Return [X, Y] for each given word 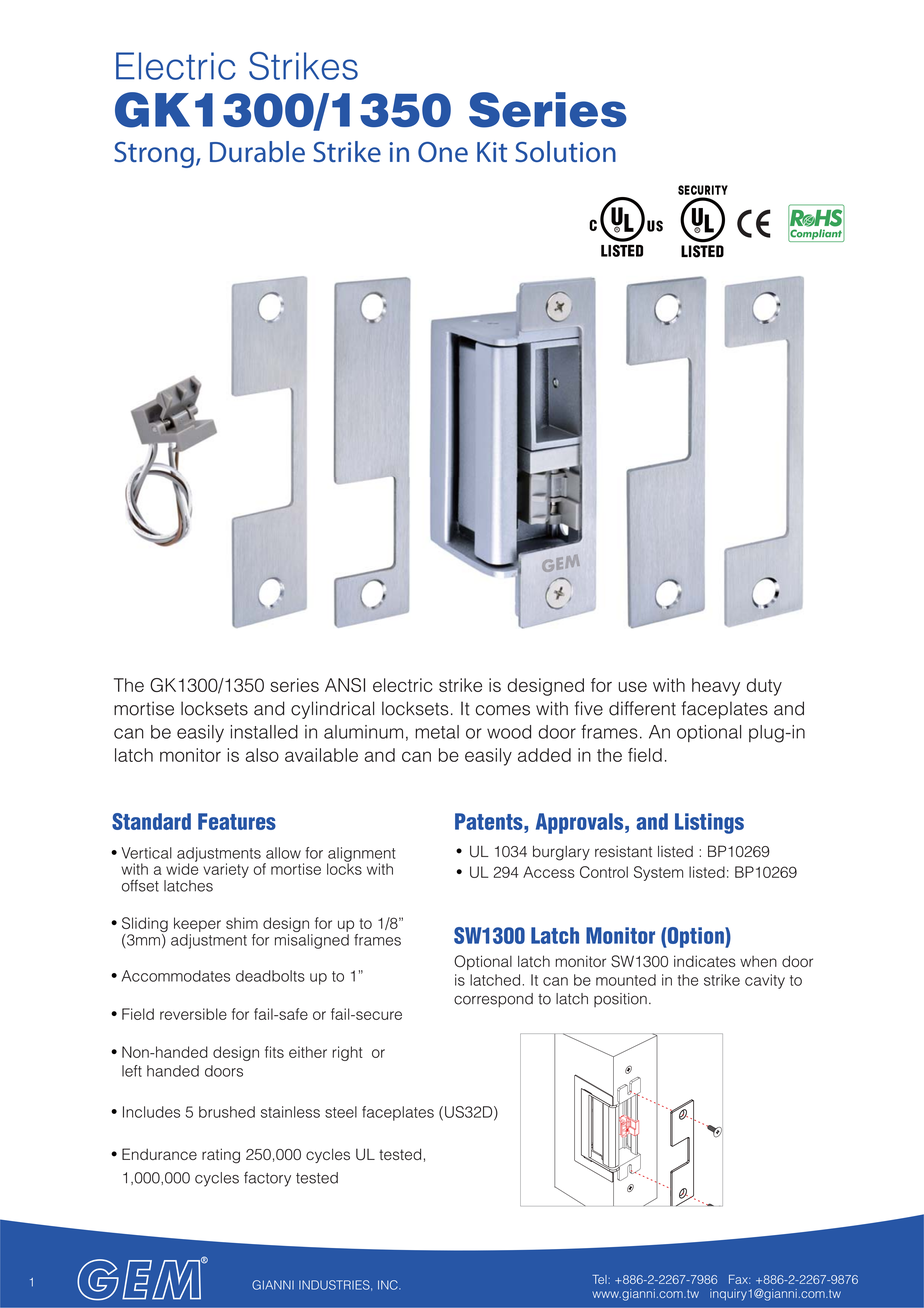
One [443, 152]
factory [267, 1179]
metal [437, 732]
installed [264, 732]
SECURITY [703, 190]
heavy [716, 687]
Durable [257, 151]
